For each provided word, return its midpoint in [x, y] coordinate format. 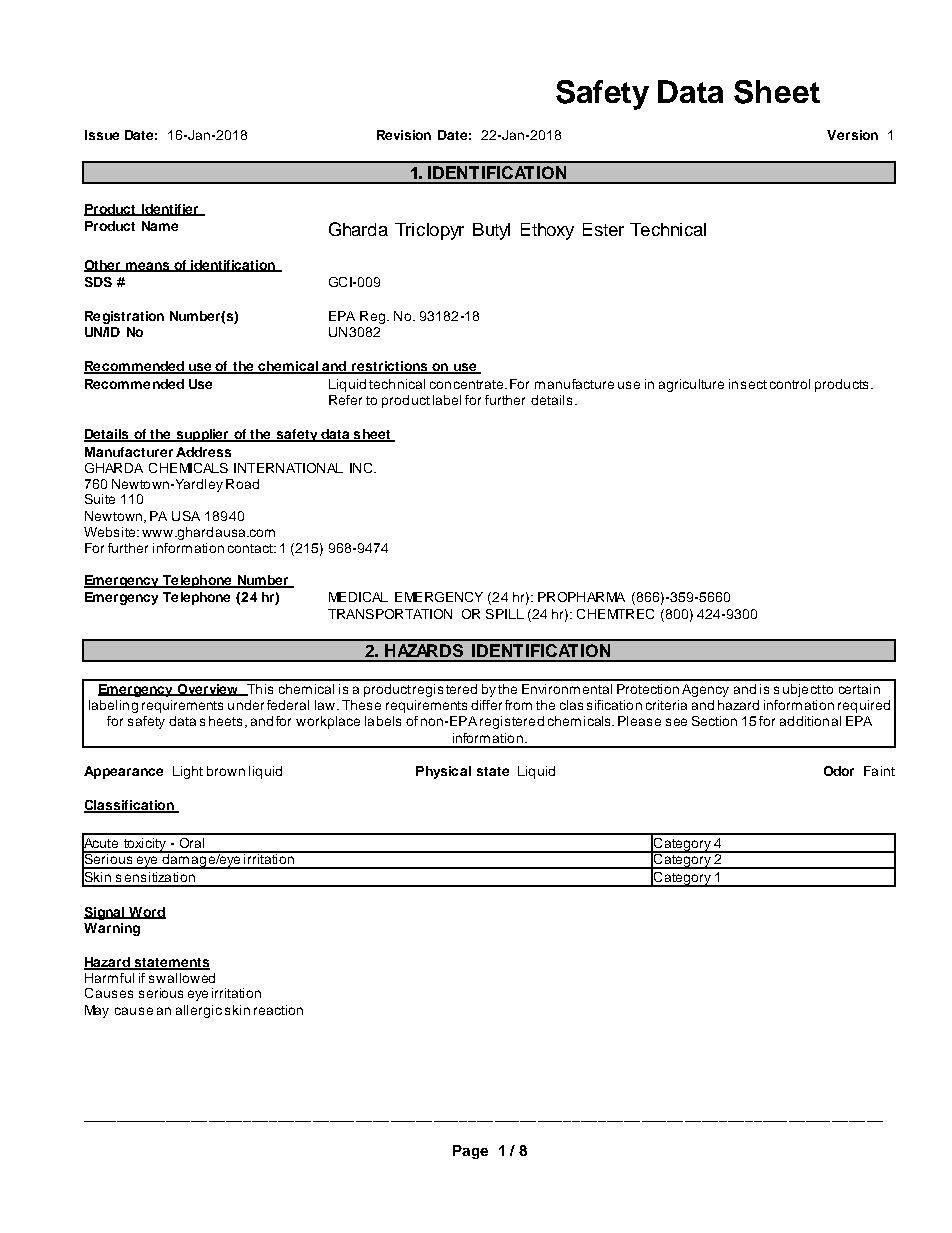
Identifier [170, 210]
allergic [199, 1011]
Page [470, 1152]
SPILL [505, 614]
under [246, 705]
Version [852, 135]
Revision [404, 135]
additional [810, 721]
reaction [278, 1010]
